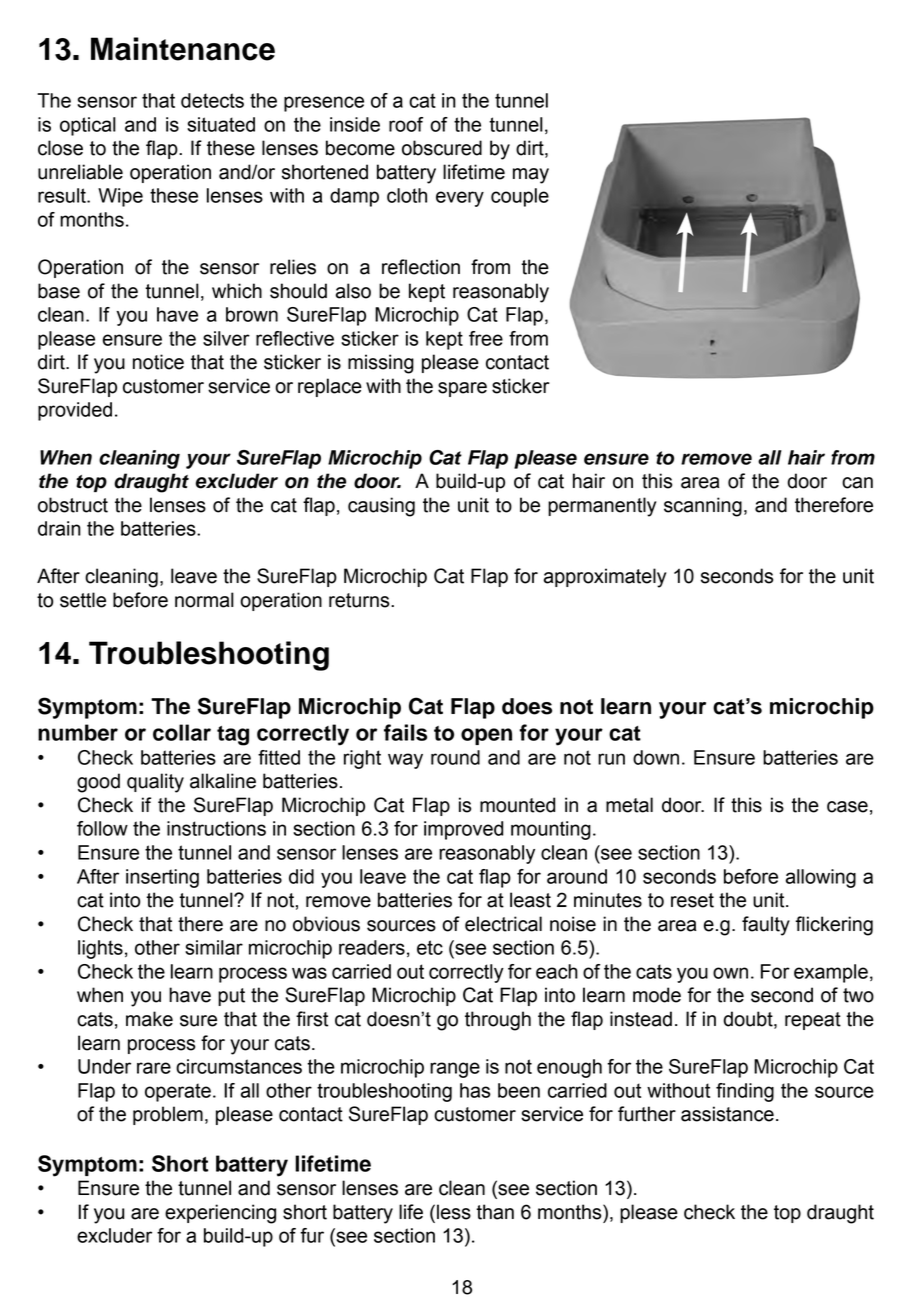 Image resolution: width=924 pixels, height=1311 pixels. I want to click on Maintenance, so click(183, 49).
